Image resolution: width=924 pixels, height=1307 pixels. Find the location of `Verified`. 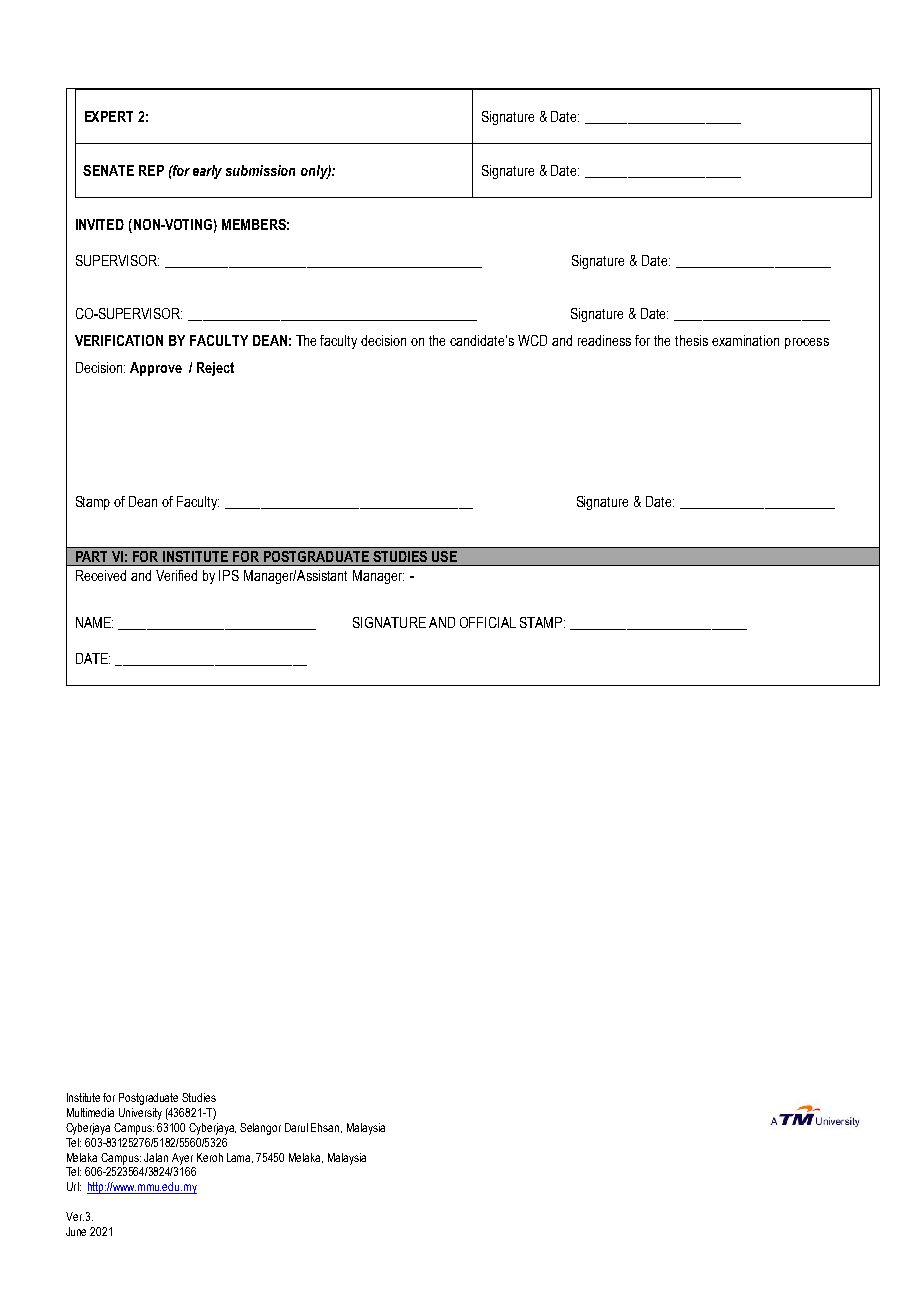

Verified is located at coordinates (176, 575).
